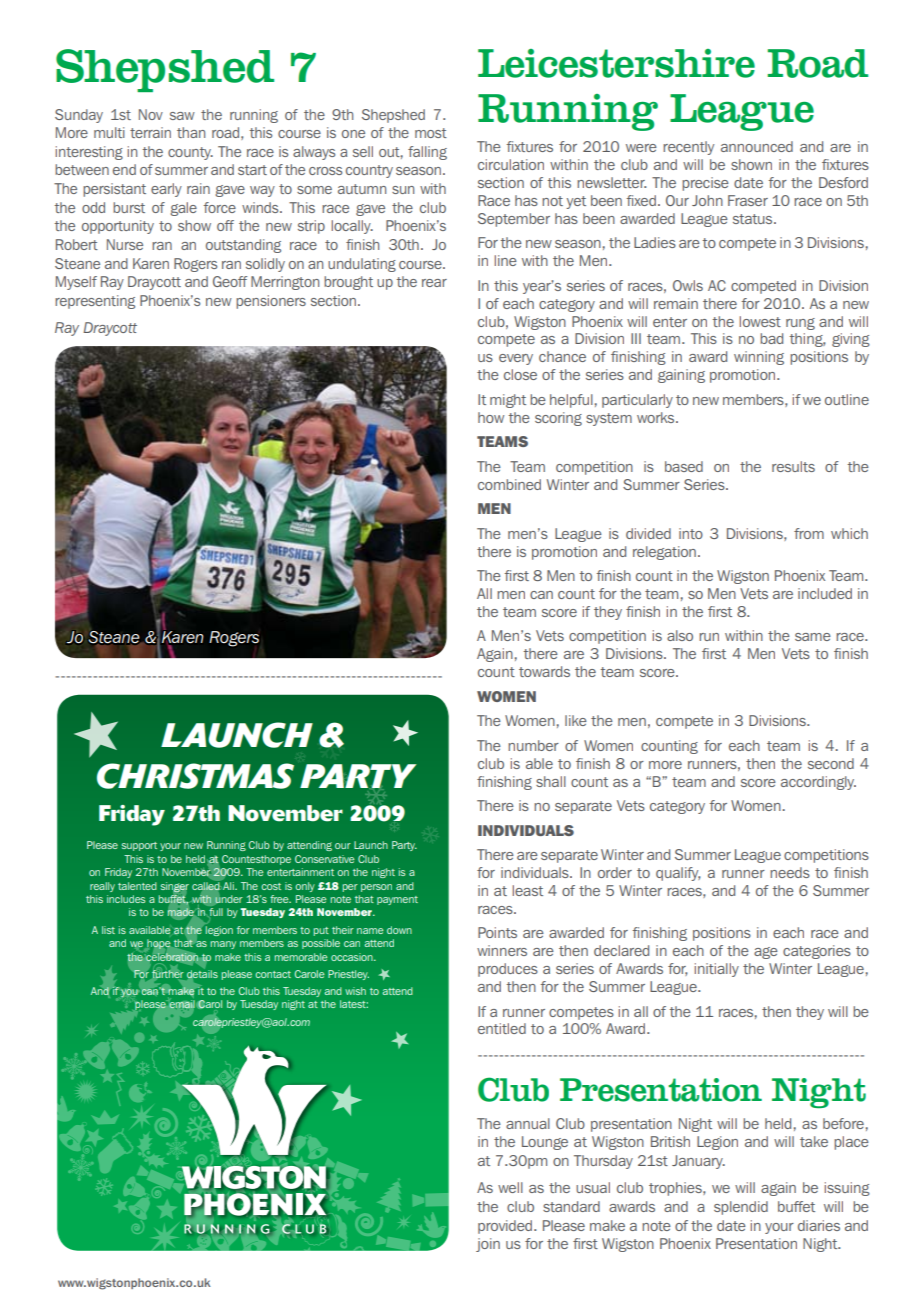 The image size is (924, 1308). Describe the element at coordinates (757, 146) in the image. I see `announced` at that location.
